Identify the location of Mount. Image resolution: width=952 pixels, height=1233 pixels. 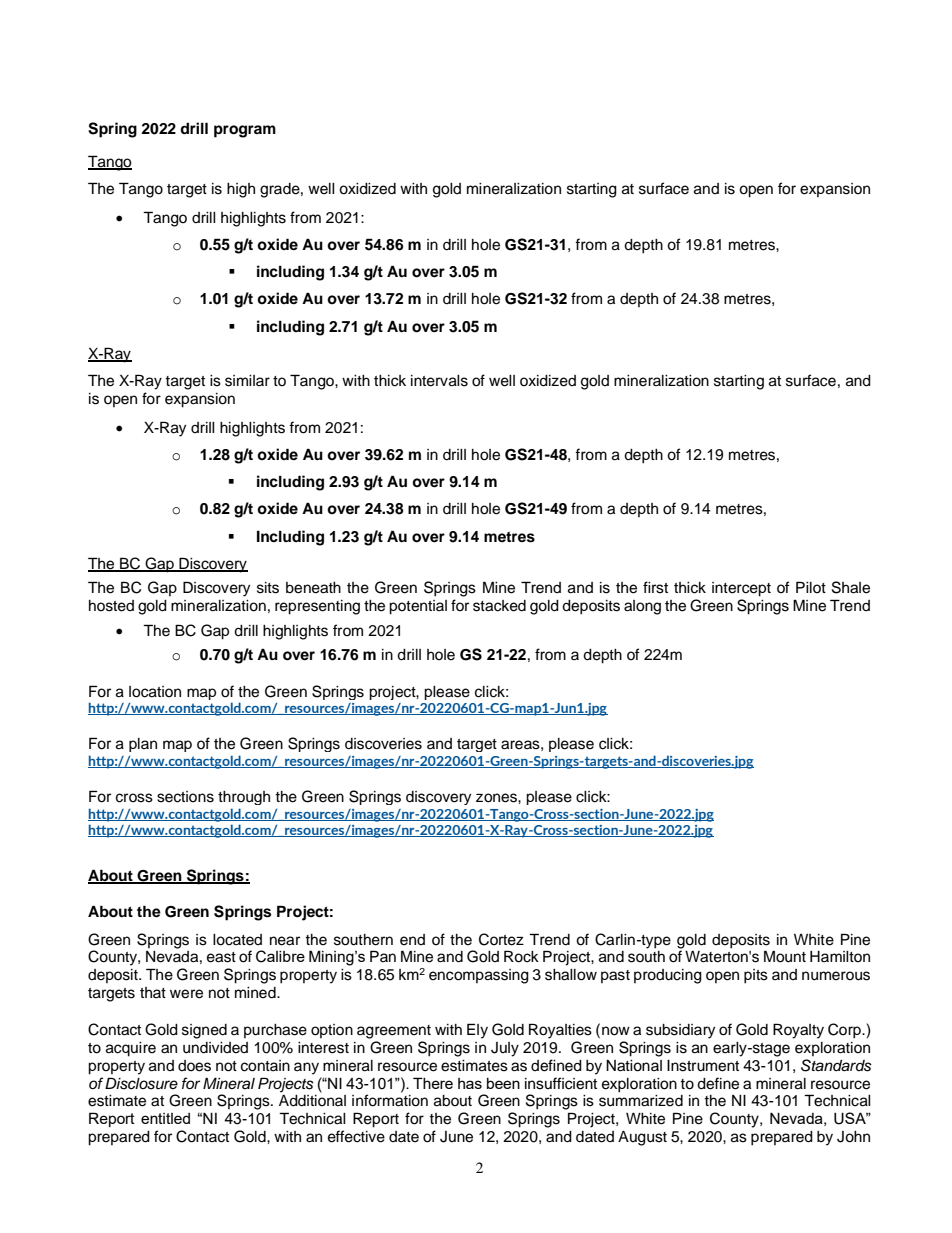
(785, 956).
